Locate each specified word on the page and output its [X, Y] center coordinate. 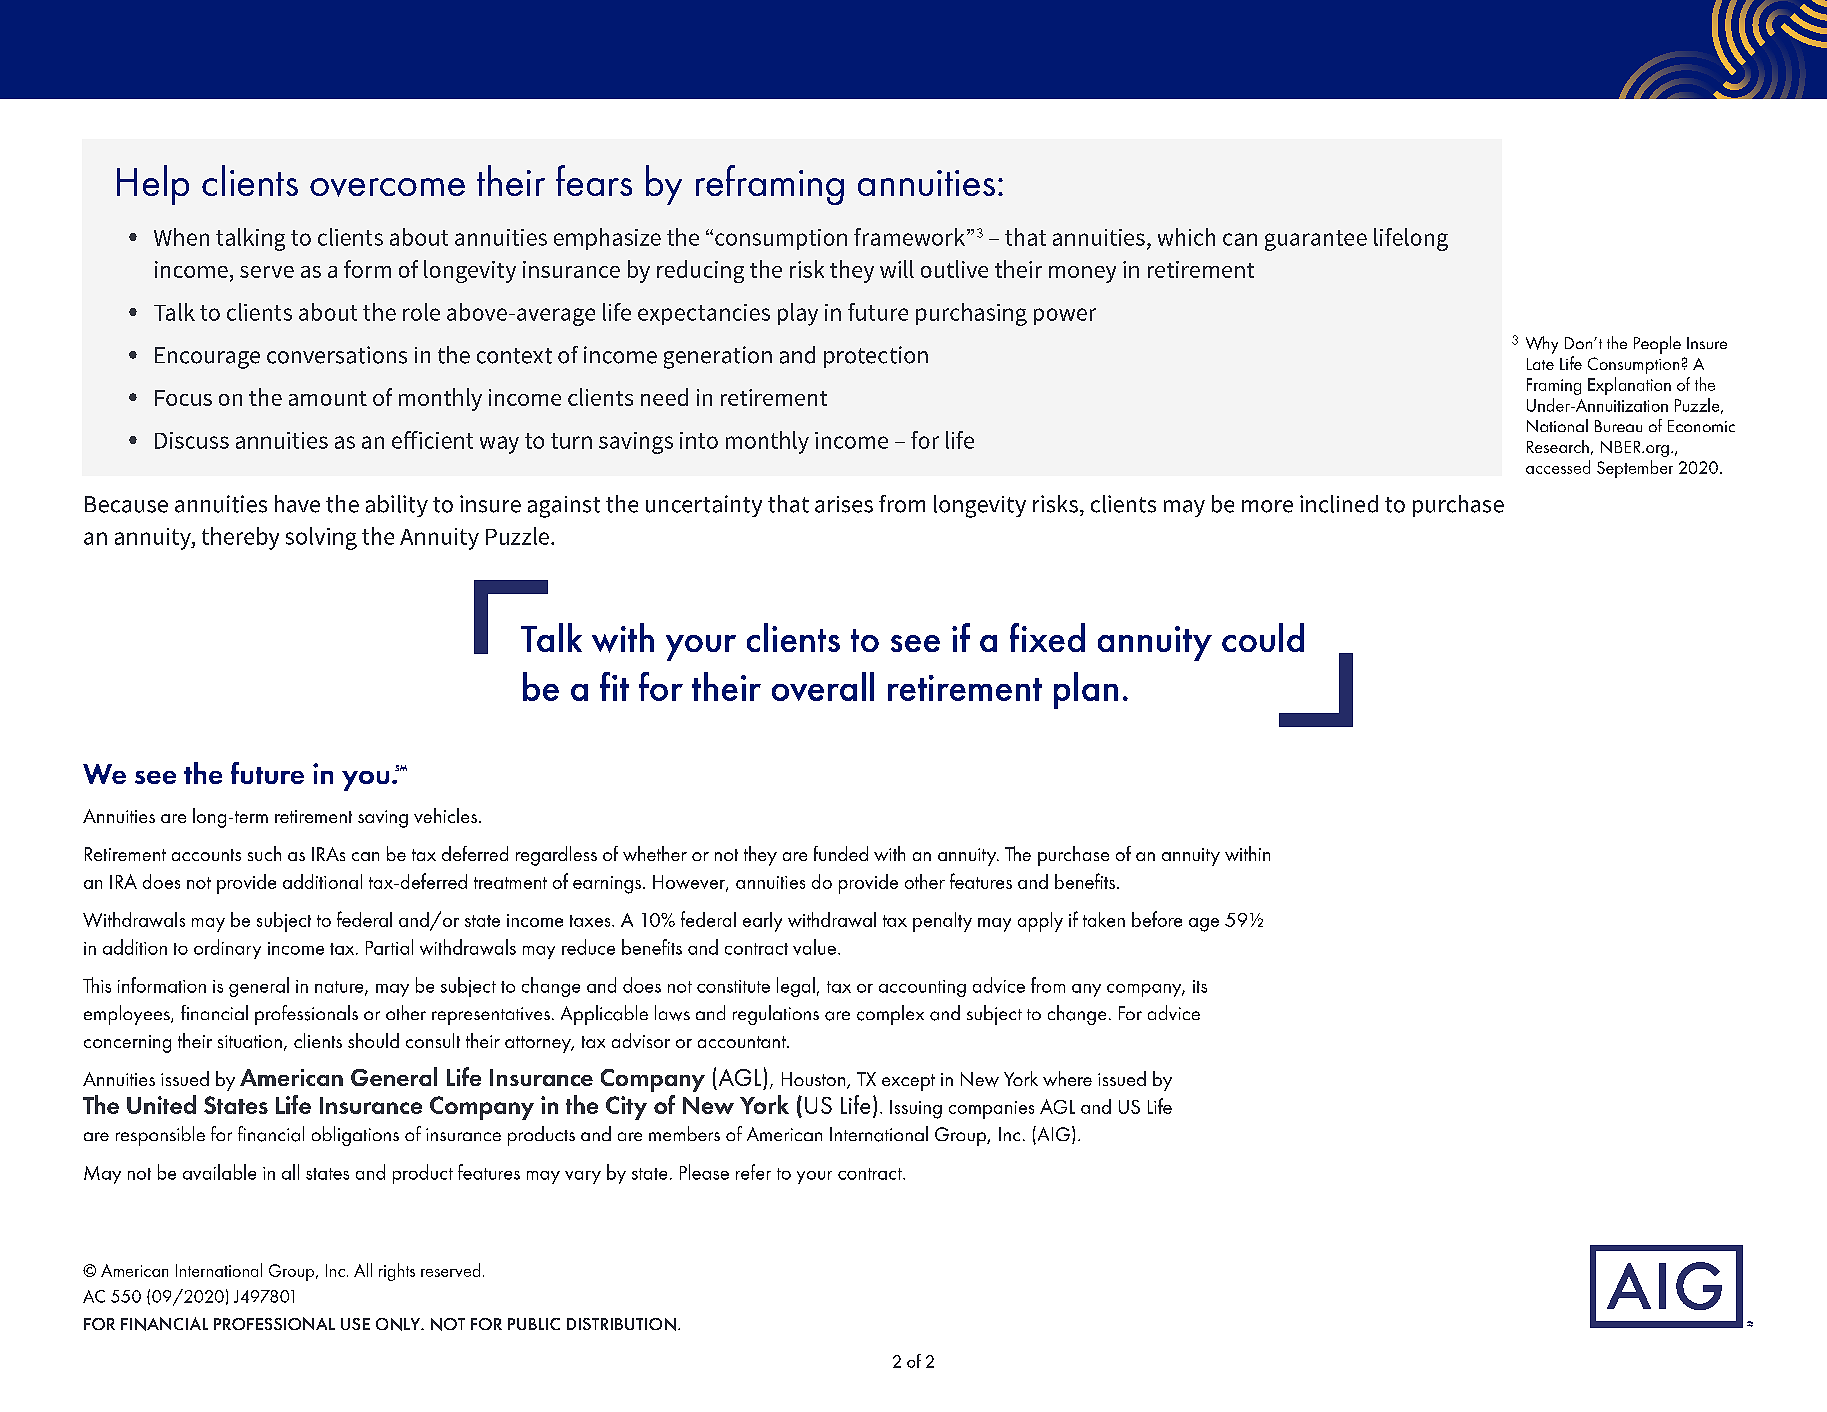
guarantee [1316, 240]
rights [397, 1272]
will [897, 269]
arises [844, 504]
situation [250, 1041]
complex [890, 1015]
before [1157, 919]
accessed [1558, 467]
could [1263, 637]
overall [823, 686]
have [297, 504]
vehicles [445, 815]
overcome [387, 187]
